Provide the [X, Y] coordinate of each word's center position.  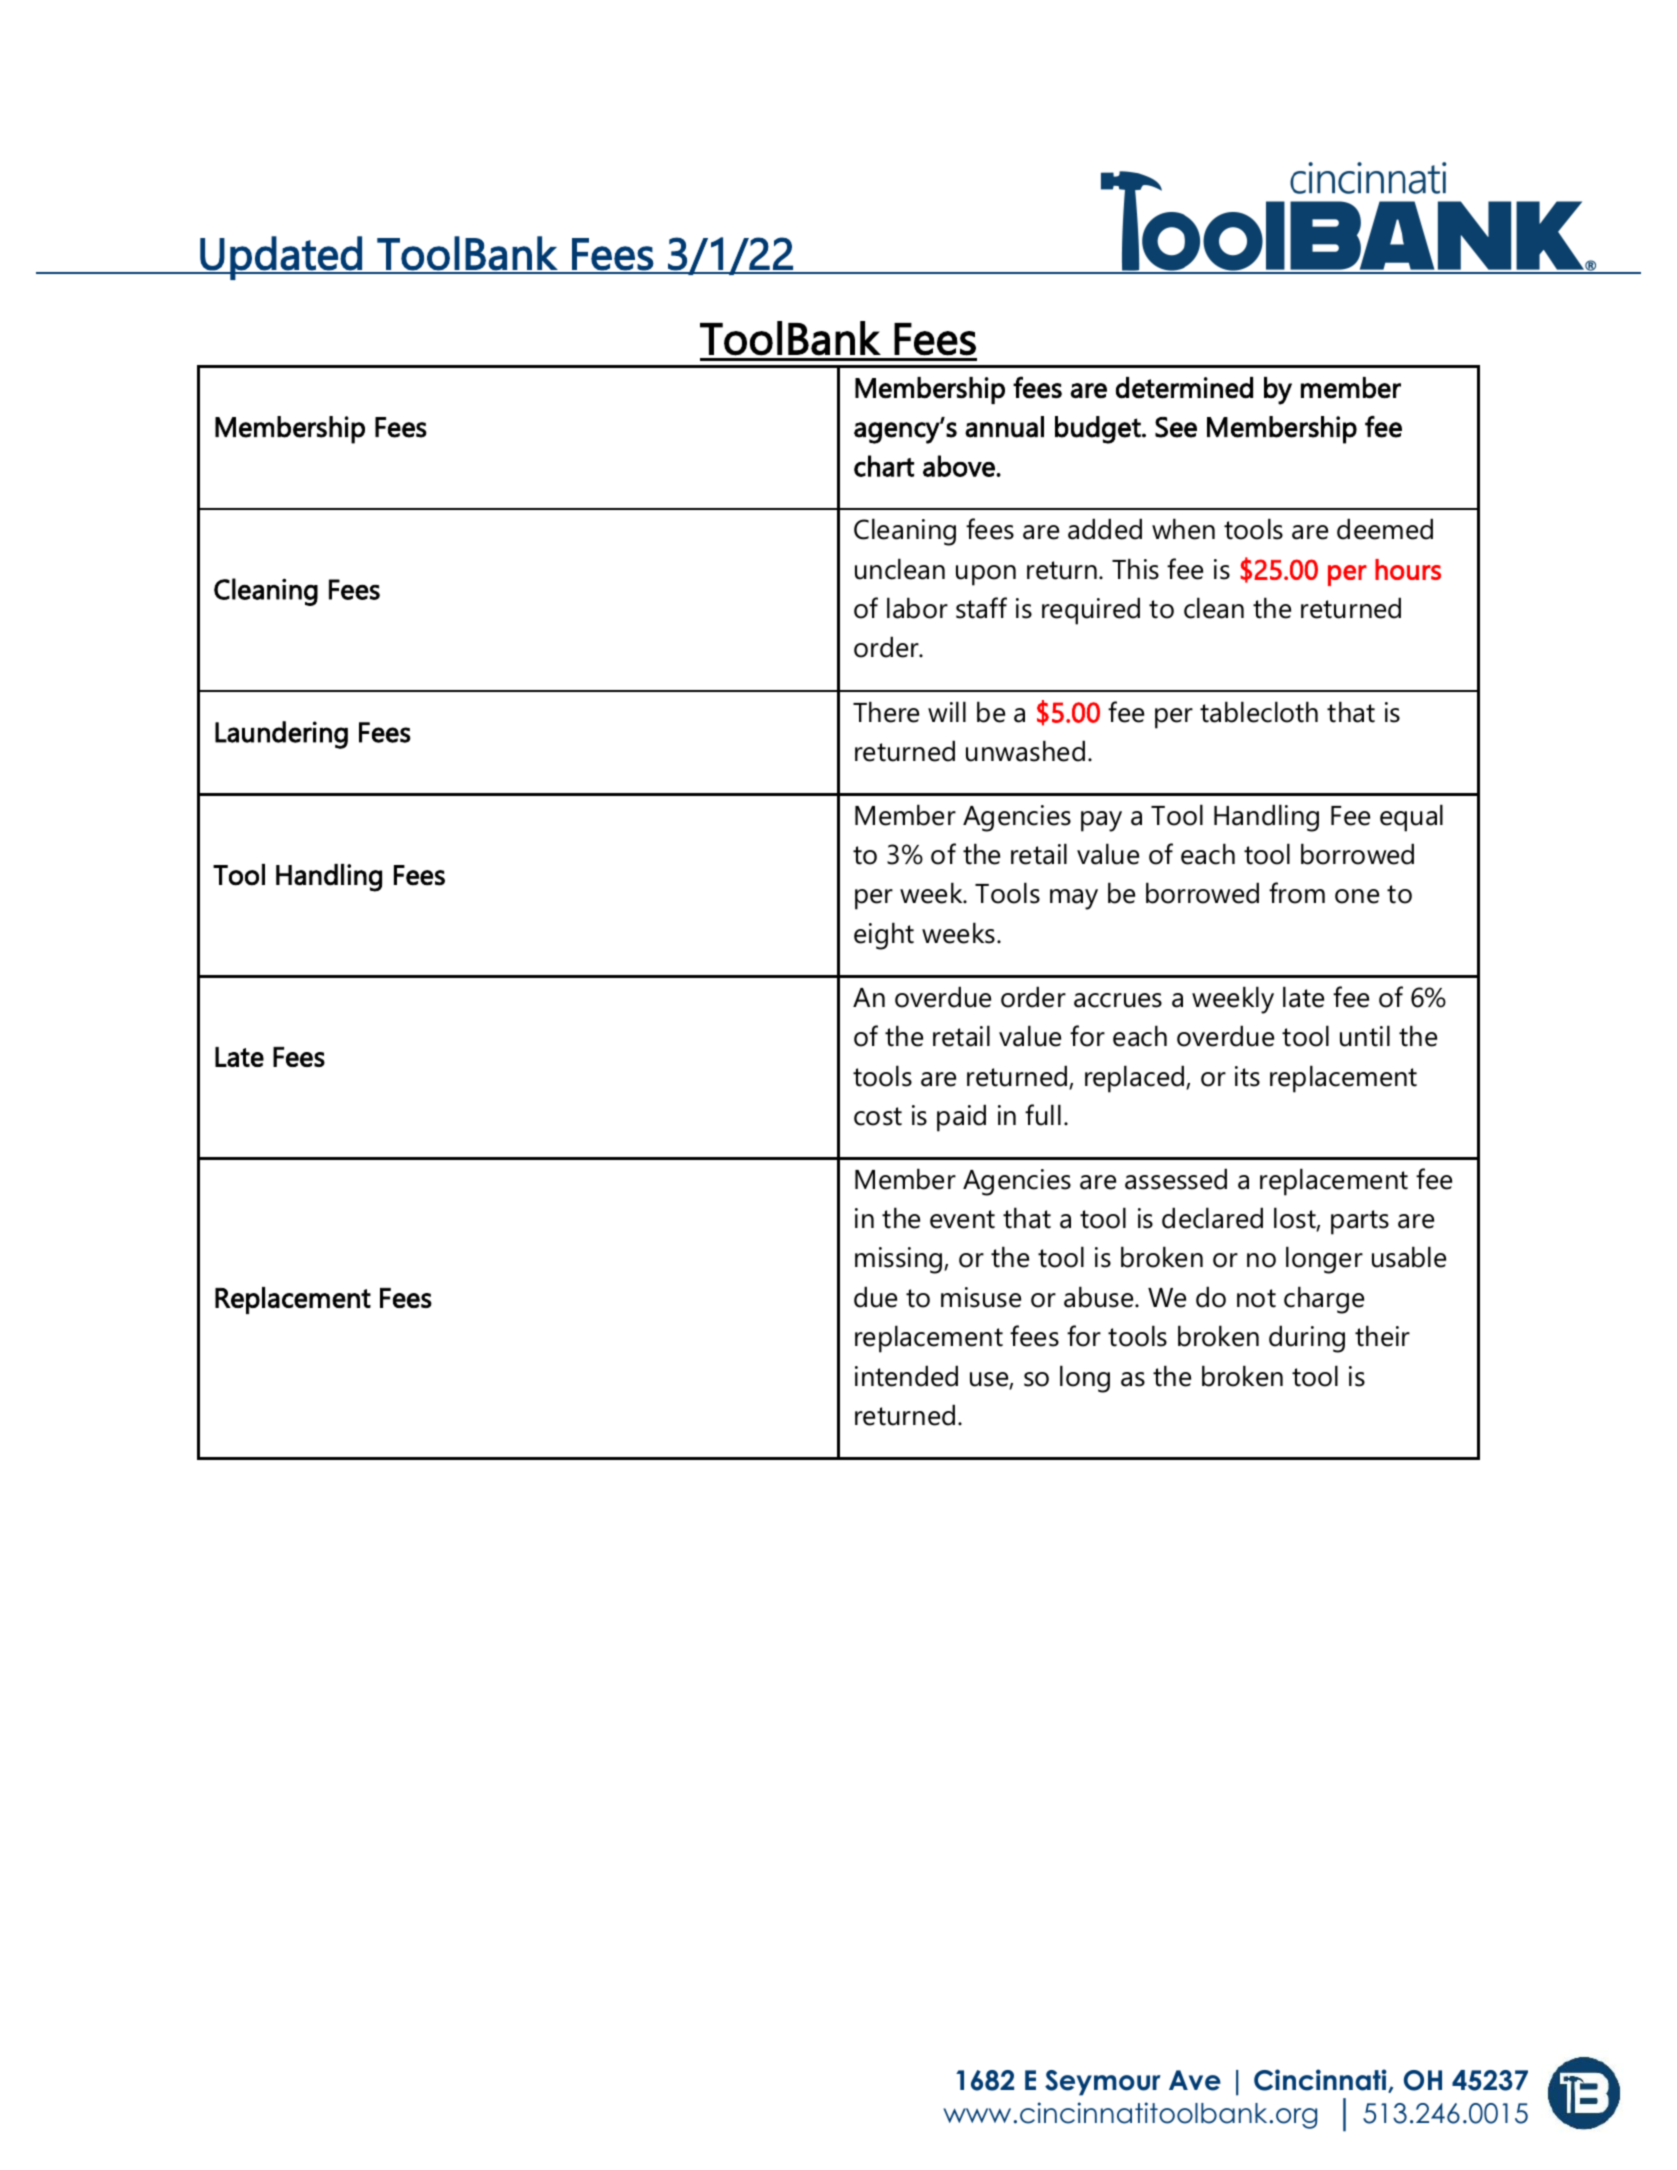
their [1382, 1336]
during [1307, 1339]
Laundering [281, 735]
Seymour [1103, 2083]
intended [906, 1376]
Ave [1195, 2080]
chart [884, 466]
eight [884, 936]
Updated [281, 258]
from [1297, 893]
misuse [981, 1297]
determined [1184, 388]
